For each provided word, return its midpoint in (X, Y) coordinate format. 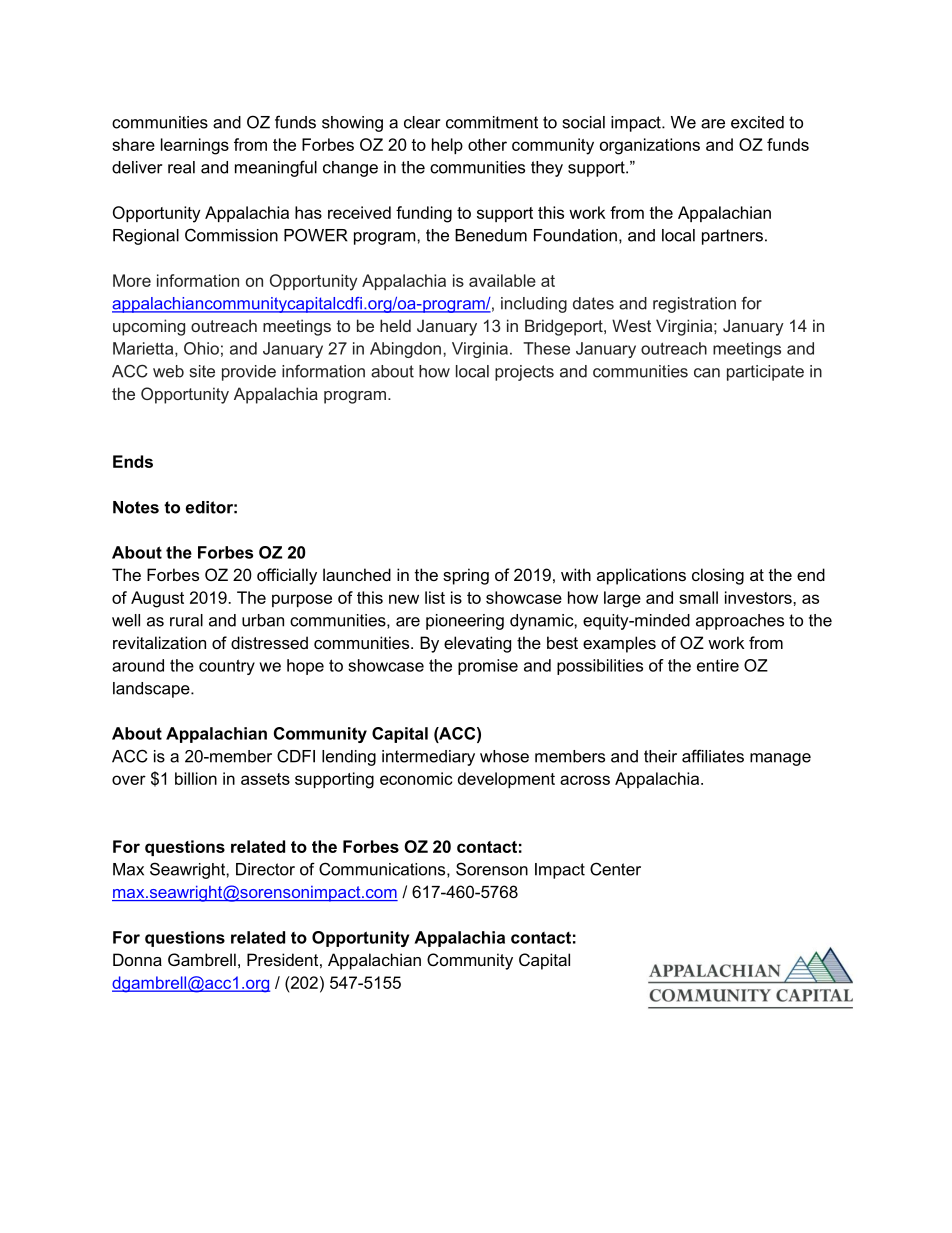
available (502, 280)
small (698, 597)
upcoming (149, 327)
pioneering (465, 622)
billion (196, 778)
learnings (195, 146)
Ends (133, 461)
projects (524, 373)
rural (186, 620)
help (447, 146)
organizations (650, 146)
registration (694, 305)
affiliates (713, 756)
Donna (137, 959)
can (707, 373)
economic (416, 778)
